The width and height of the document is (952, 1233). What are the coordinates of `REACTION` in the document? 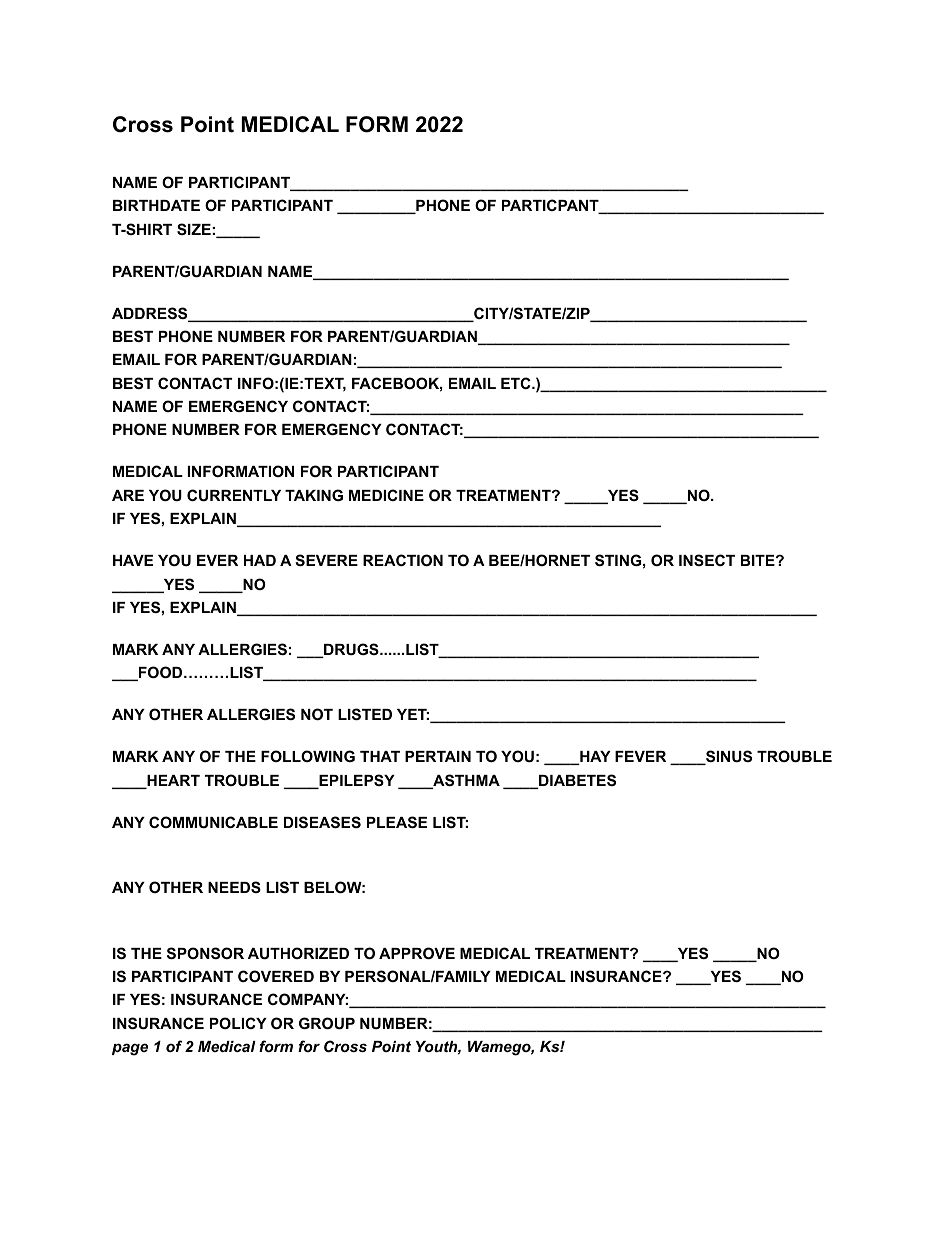 It's located at (403, 560).
